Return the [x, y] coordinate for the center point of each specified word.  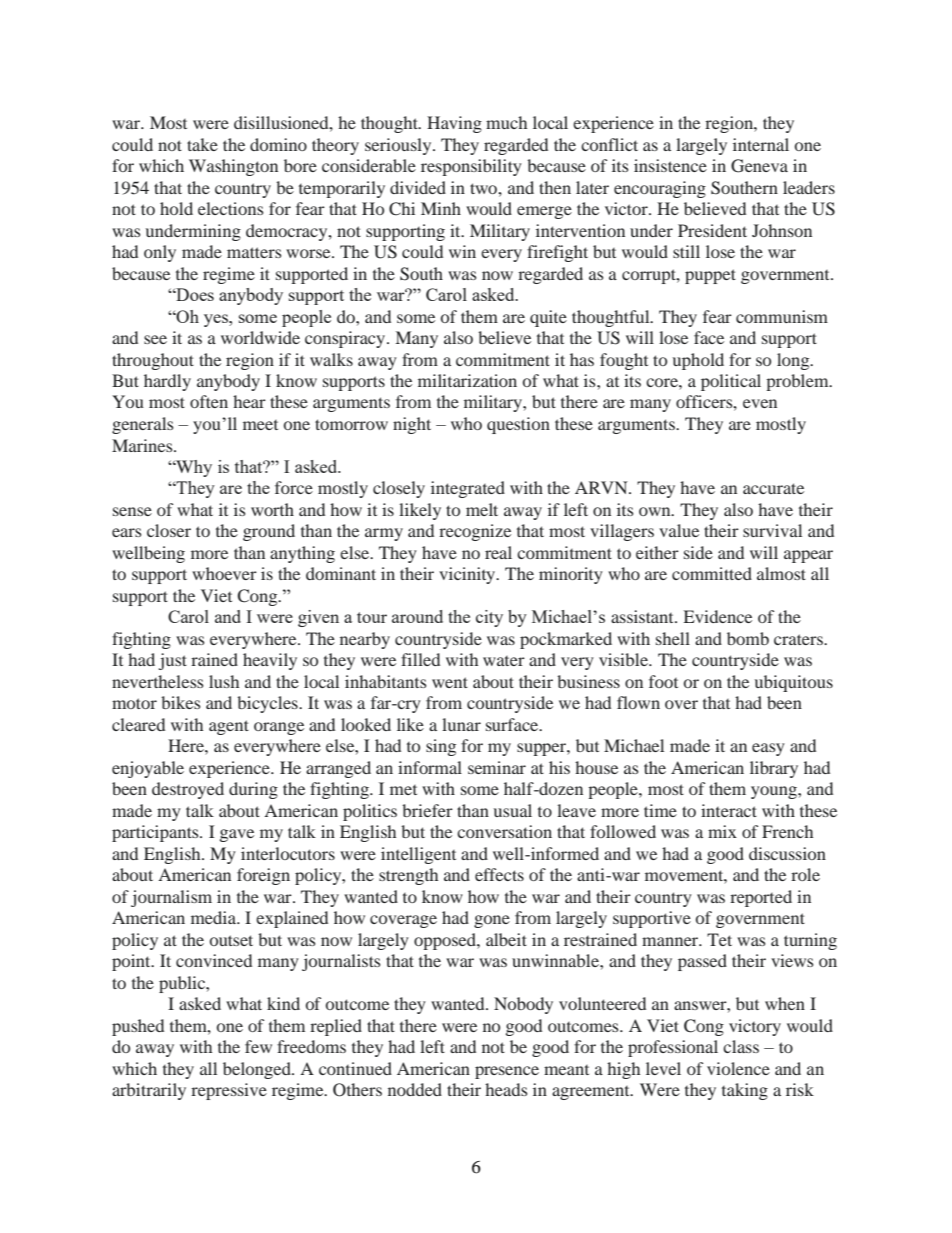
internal [761, 144]
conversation [504, 831]
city [489, 618]
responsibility [471, 167]
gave [237, 835]
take [202, 144]
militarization [467, 380]
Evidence [717, 616]
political [731, 382]
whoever [224, 573]
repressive [229, 1091]
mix [722, 831]
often [209, 401]
